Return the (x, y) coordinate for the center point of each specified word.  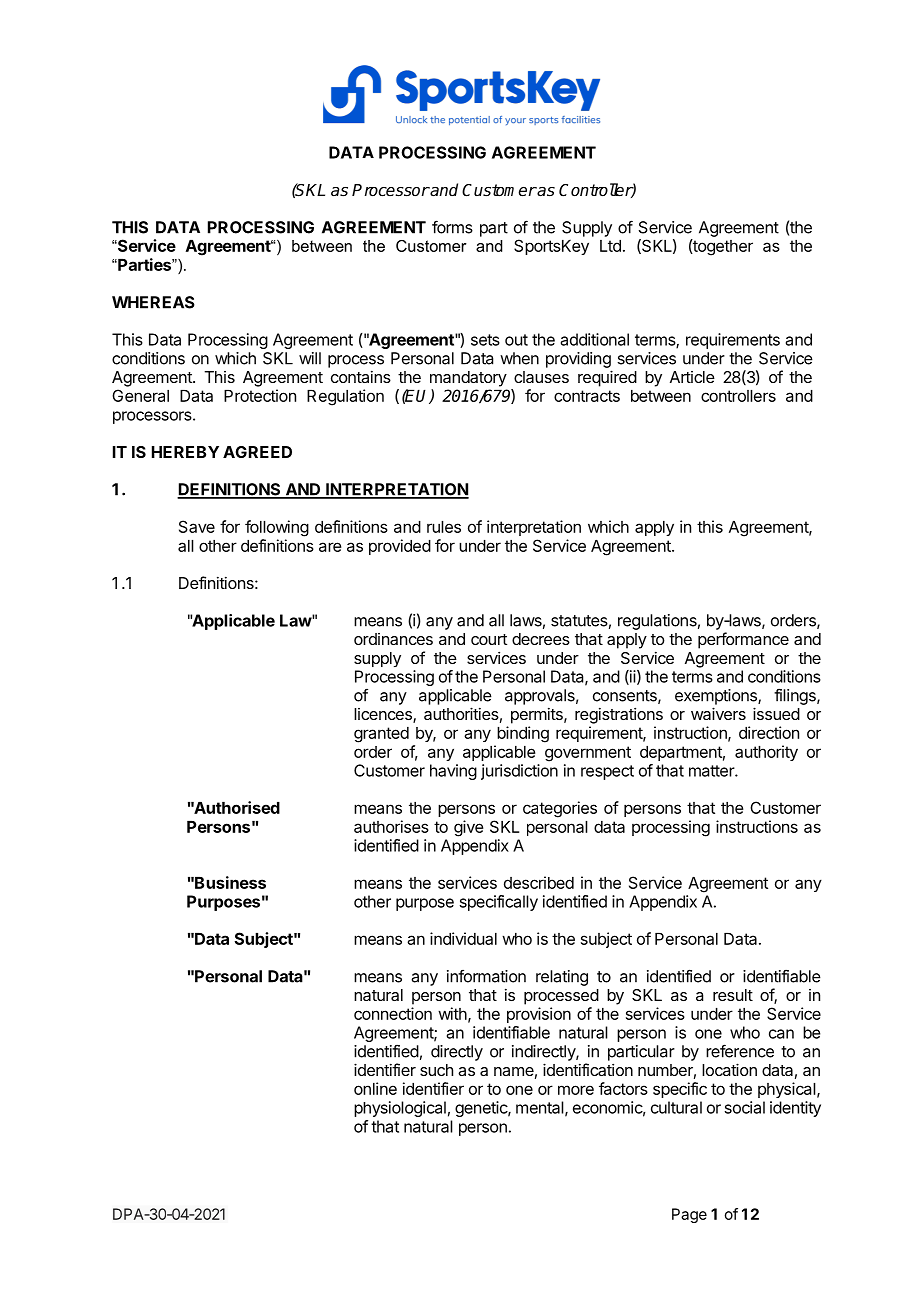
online (375, 1088)
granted (381, 735)
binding (523, 734)
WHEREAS (153, 302)
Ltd (610, 246)
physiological (400, 1109)
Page (689, 1215)
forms (452, 227)
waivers (718, 713)
